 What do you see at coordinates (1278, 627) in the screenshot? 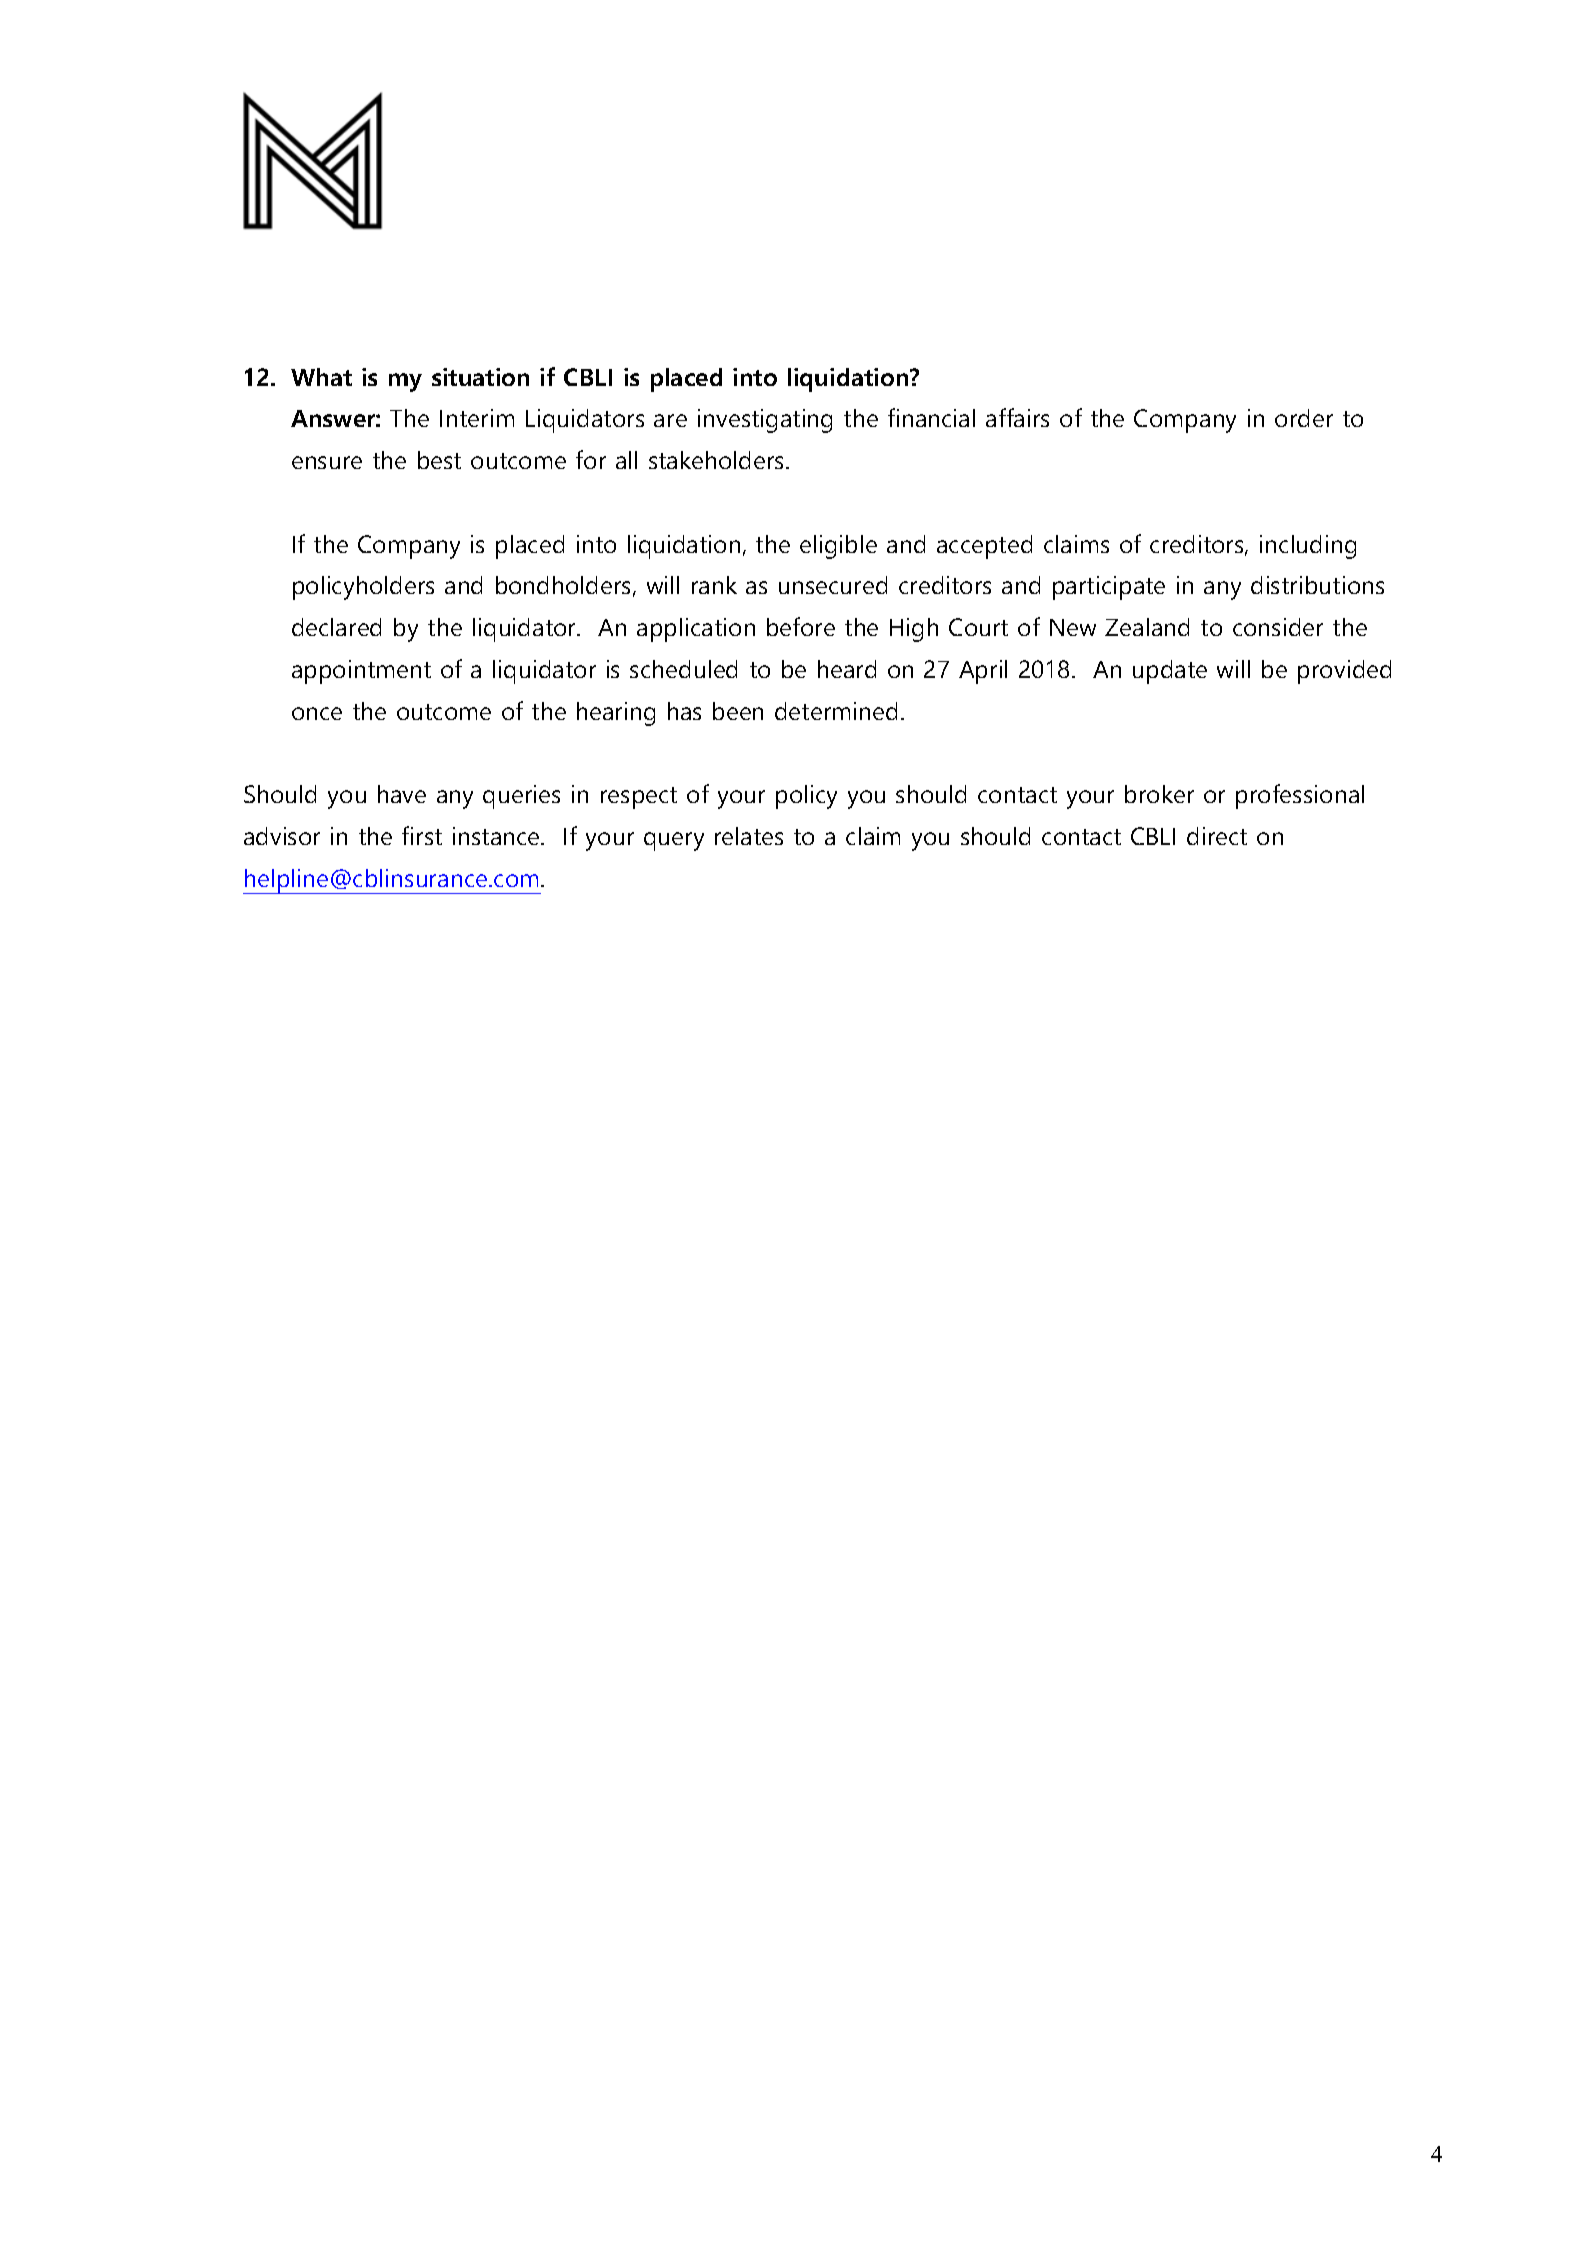
I see `consider` at bounding box center [1278, 627].
